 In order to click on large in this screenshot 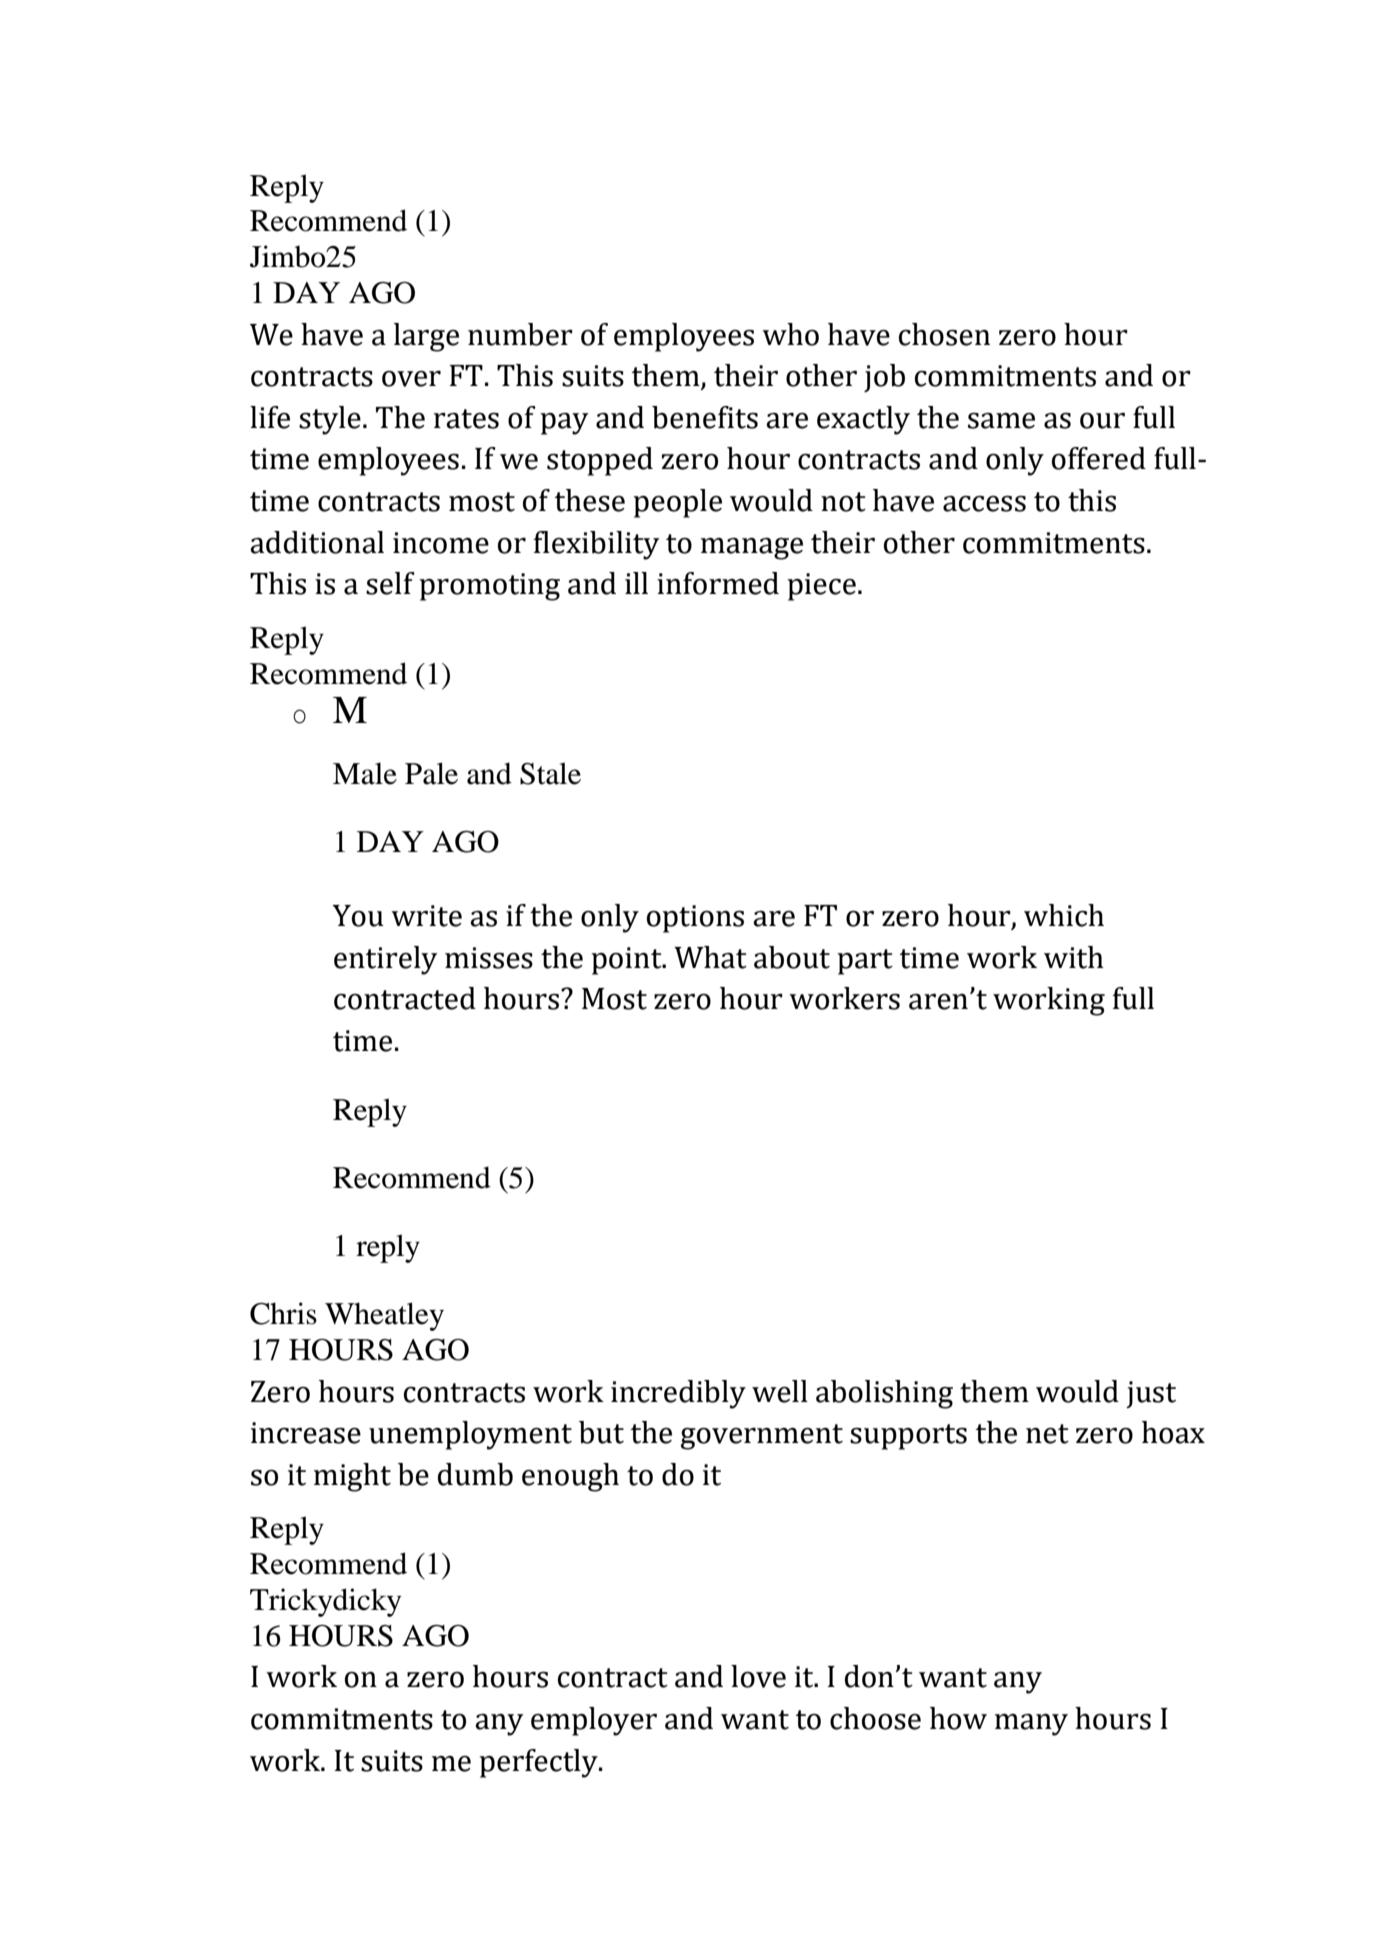, I will do `click(426, 337)`.
